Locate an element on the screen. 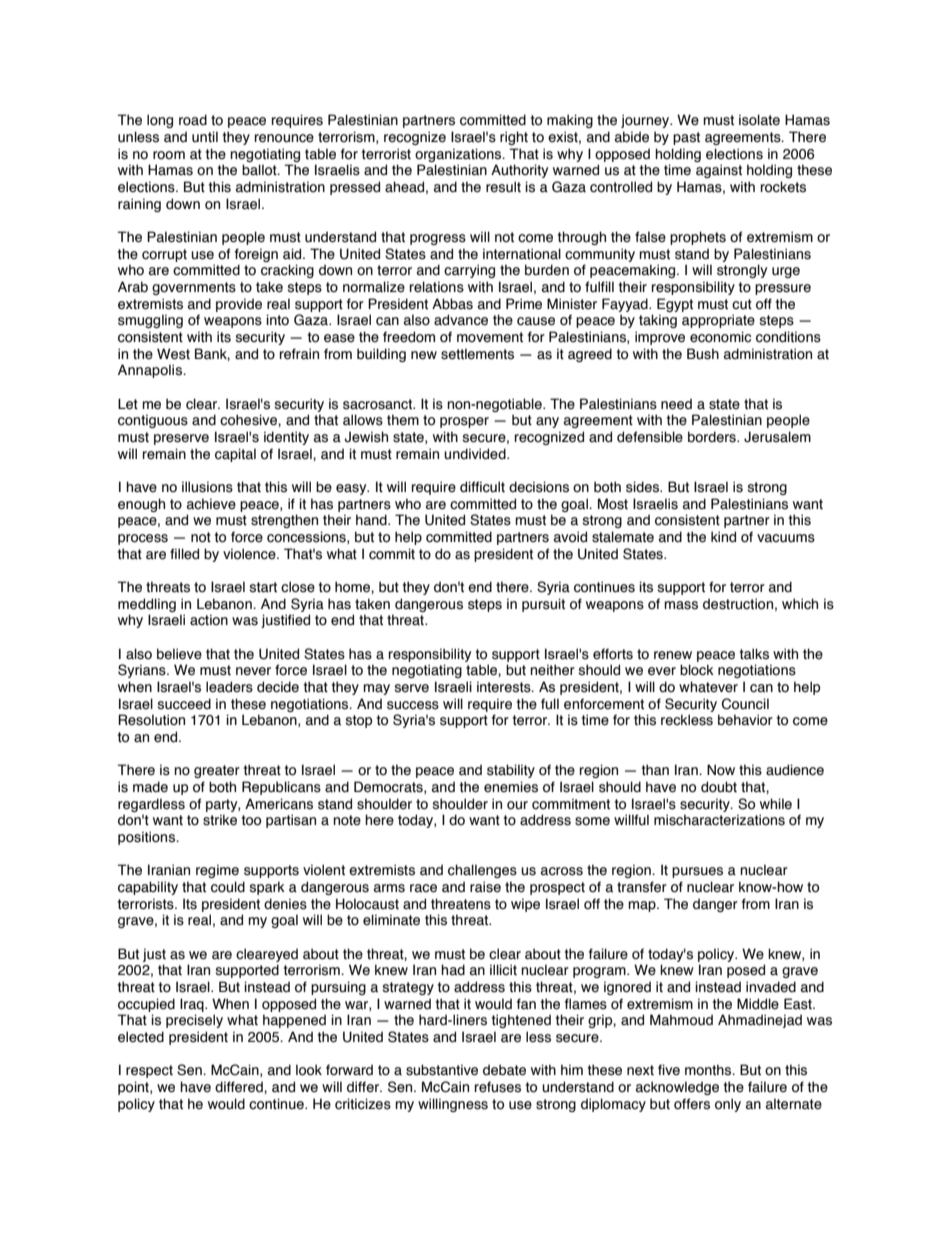 The width and height of the screenshot is (952, 1233). undivided is located at coordinates (476, 454).
